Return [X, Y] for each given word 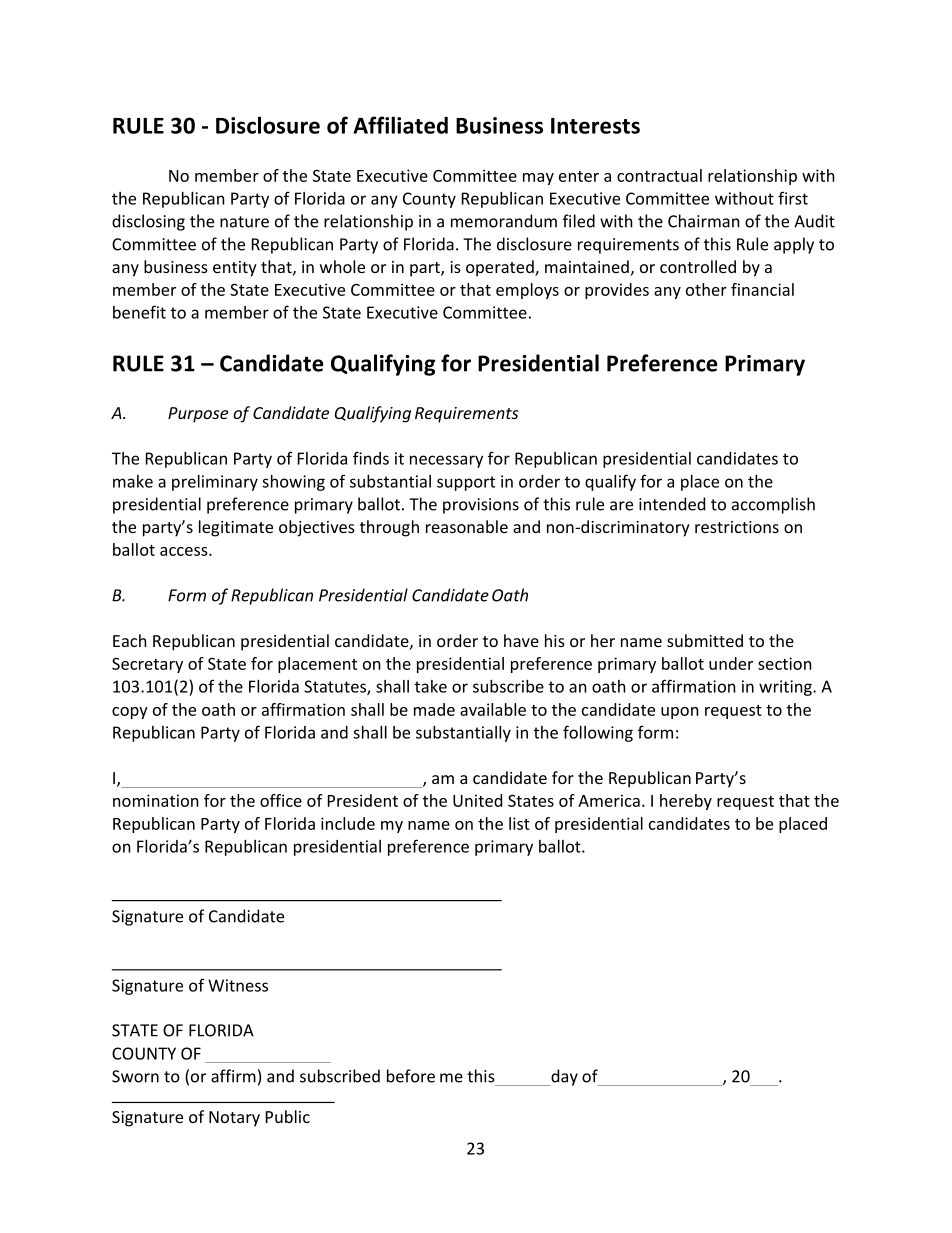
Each [130, 640]
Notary [234, 1119]
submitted [705, 640]
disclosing [148, 222]
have [521, 640]
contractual [659, 175]
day [563, 1077]
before [411, 1076]
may [538, 179]
